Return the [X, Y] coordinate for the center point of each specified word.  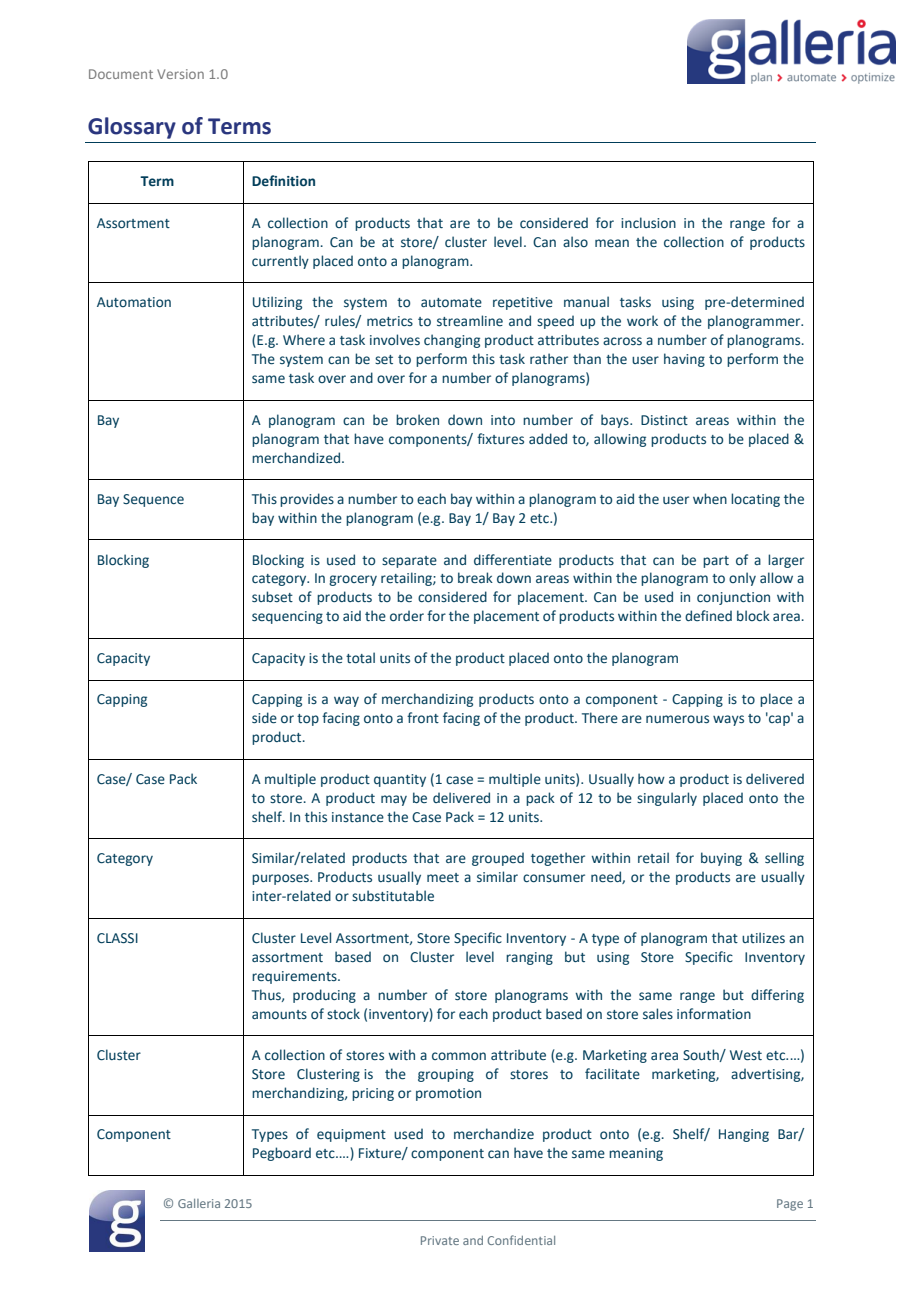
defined [708, 615]
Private [440, 1240]
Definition [283, 181]
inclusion [648, 223]
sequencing [287, 617]
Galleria [199, 1203]
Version [180, 74]
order [407, 615]
